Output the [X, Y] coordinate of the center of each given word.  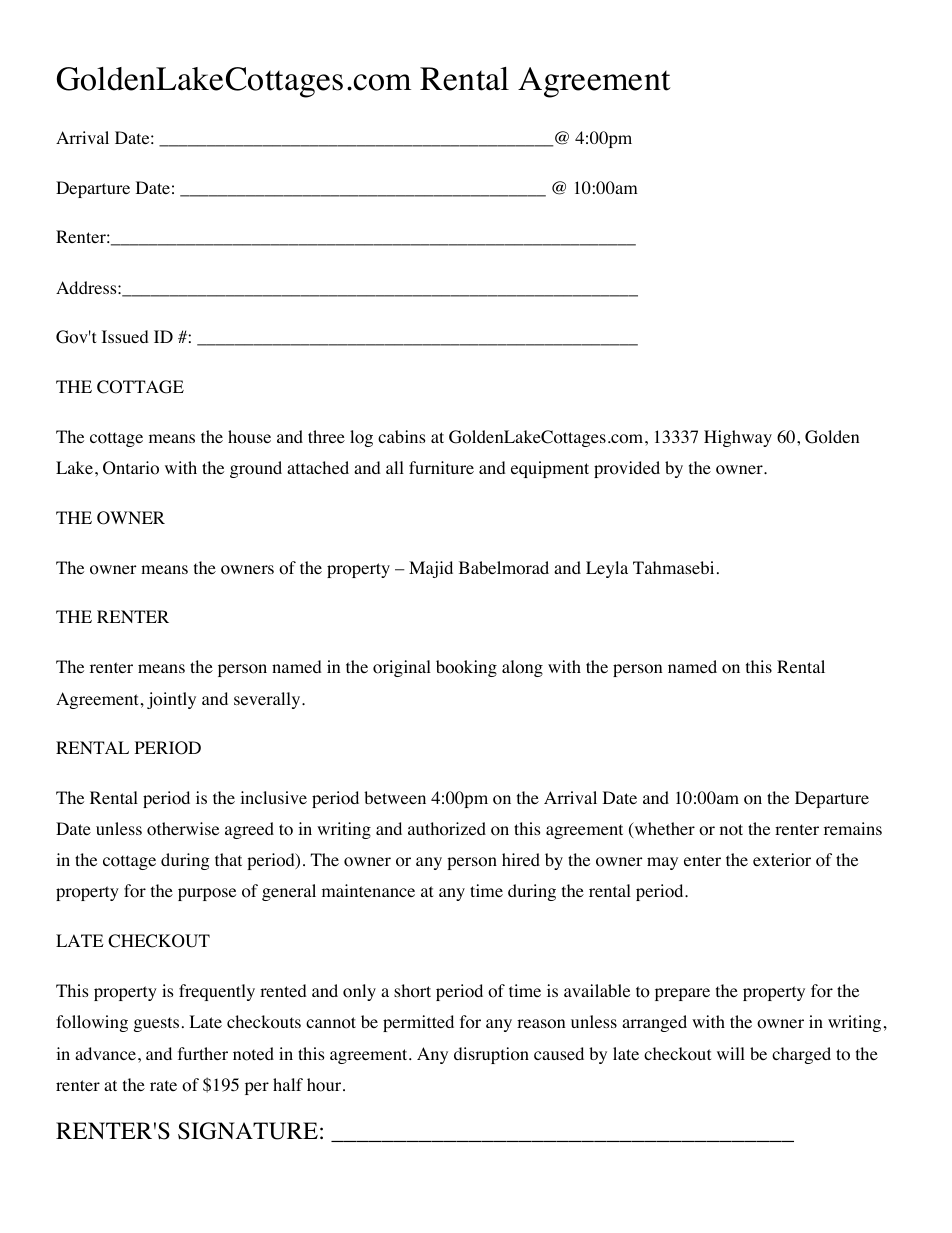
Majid [431, 569]
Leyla [607, 569]
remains [853, 828]
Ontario [131, 468]
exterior [782, 860]
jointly [171, 700]
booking [466, 668]
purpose [207, 894]
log [361, 438]
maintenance [368, 890]
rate [163, 1085]
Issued [125, 336]
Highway [738, 438]
